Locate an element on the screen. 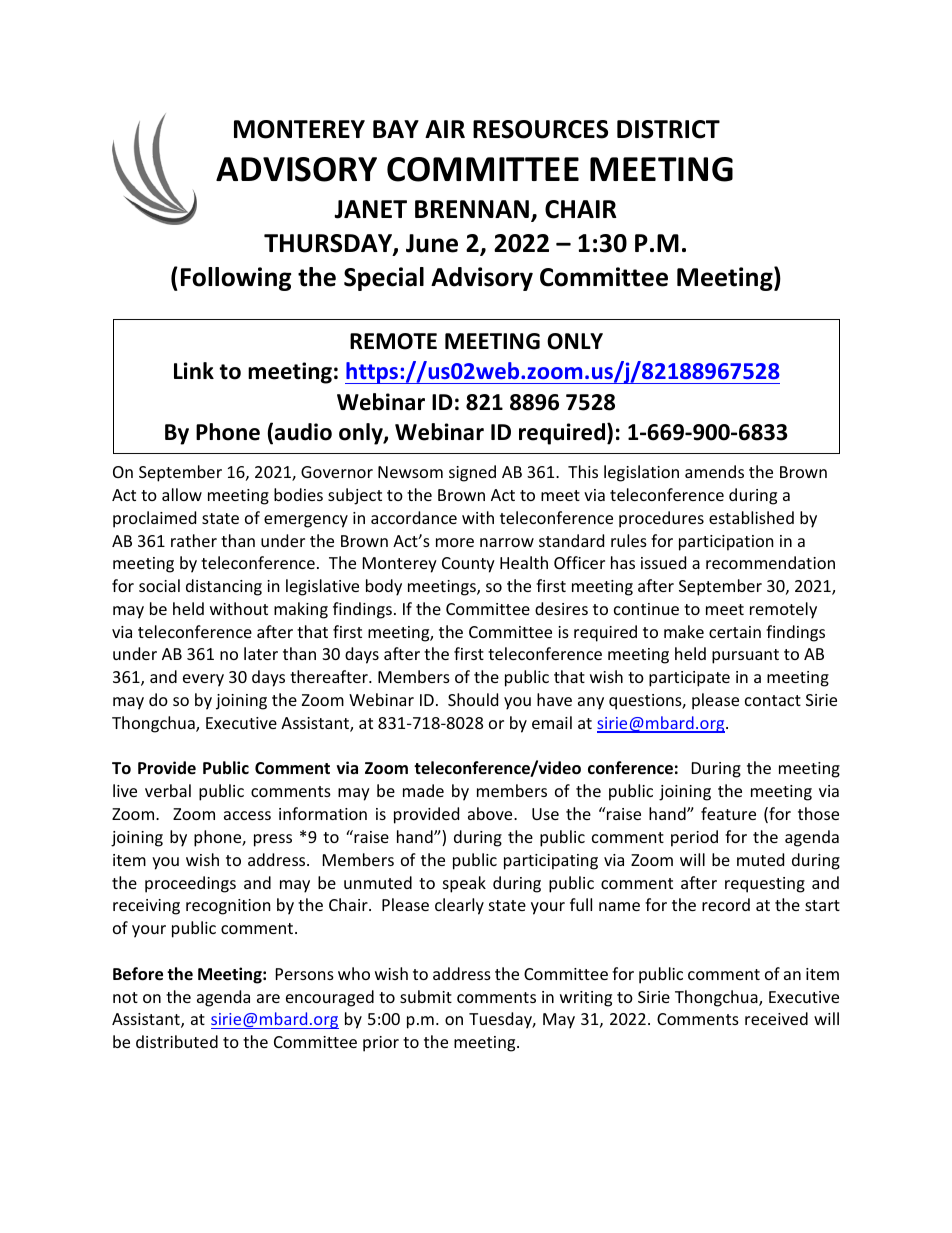 The image size is (952, 1233). above is located at coordinates (491, 813).
